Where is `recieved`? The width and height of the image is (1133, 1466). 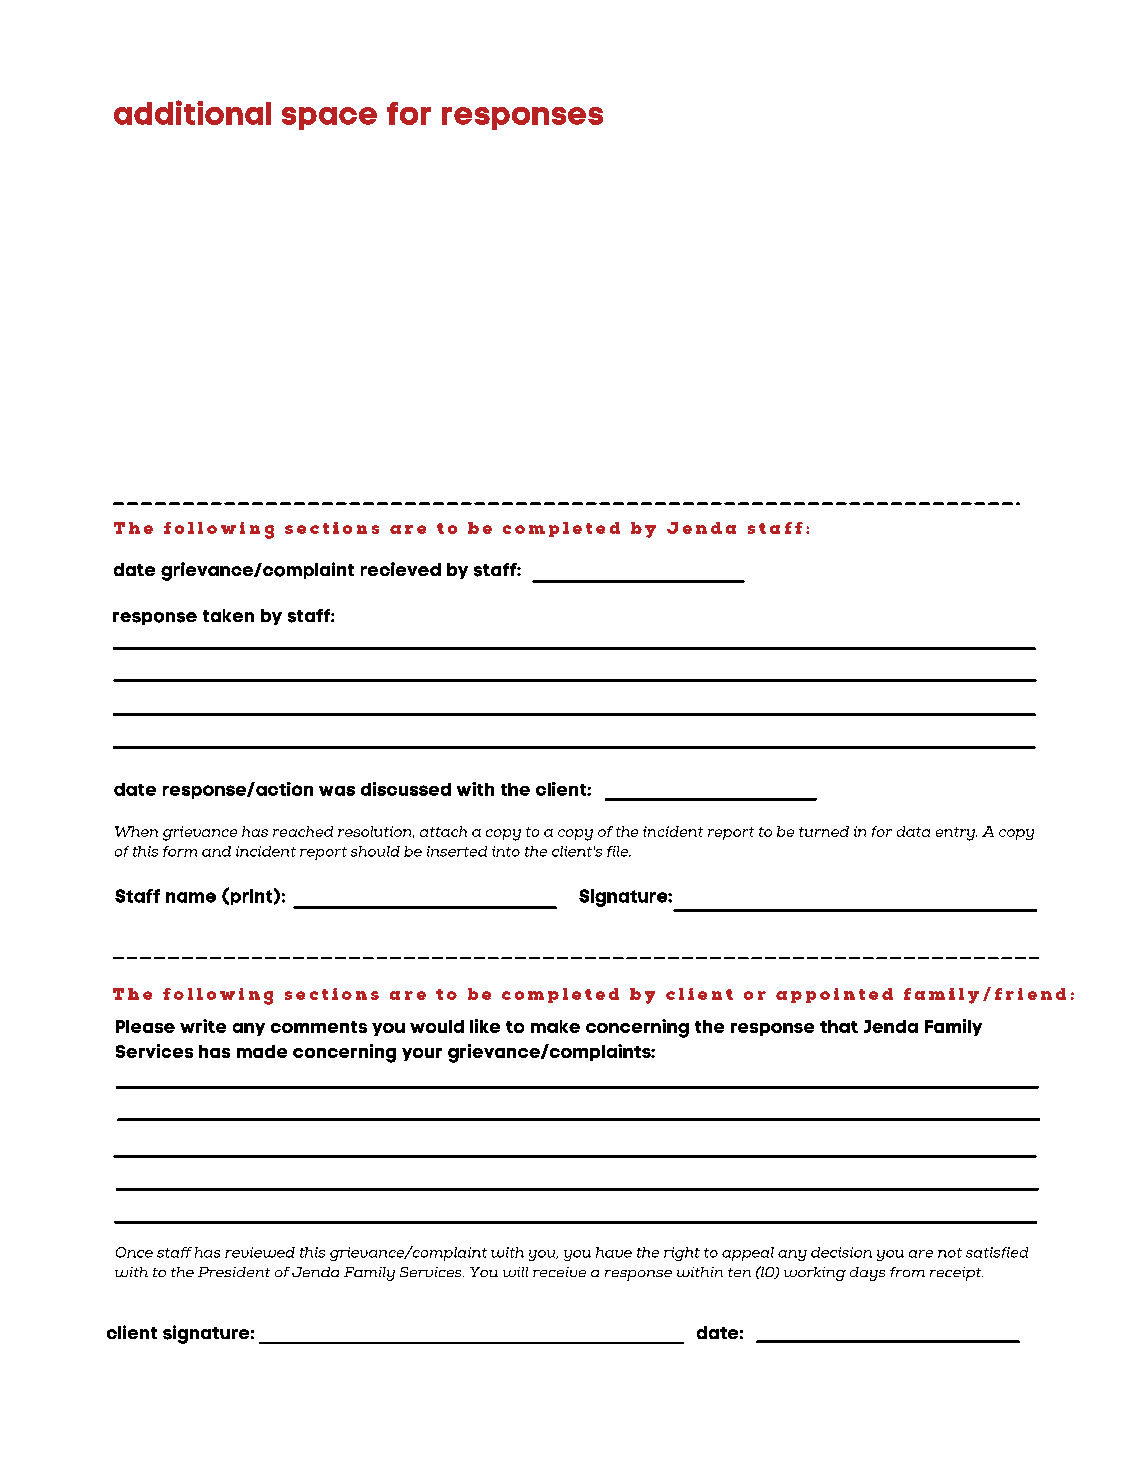 recieved is located at coordinates (401, 569).
